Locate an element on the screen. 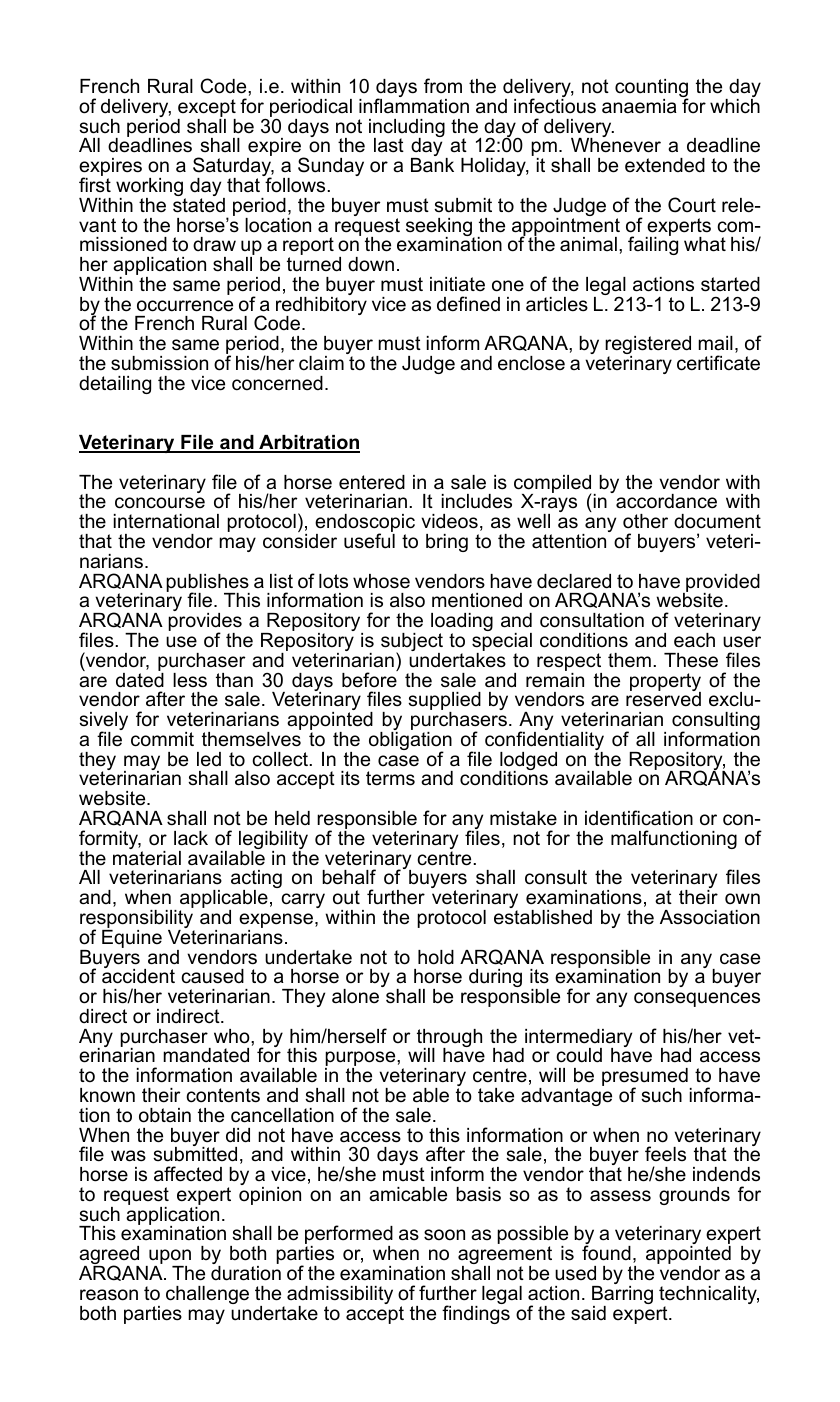 This screenshot has width=840, height=1402. including is located at coordinates (407, 129).
